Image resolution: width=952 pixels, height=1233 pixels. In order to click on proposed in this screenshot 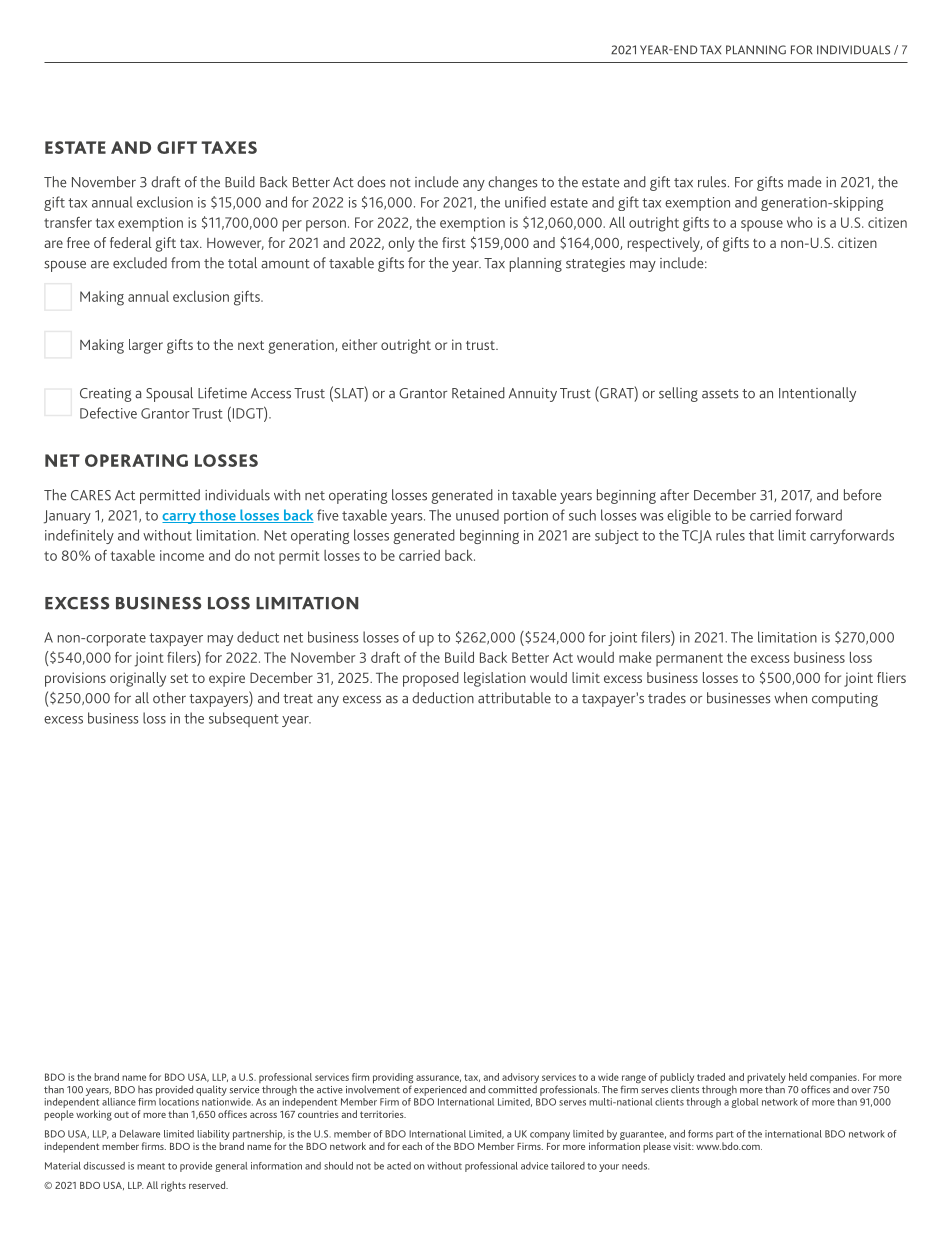, I will do `click(431, 679)`.
